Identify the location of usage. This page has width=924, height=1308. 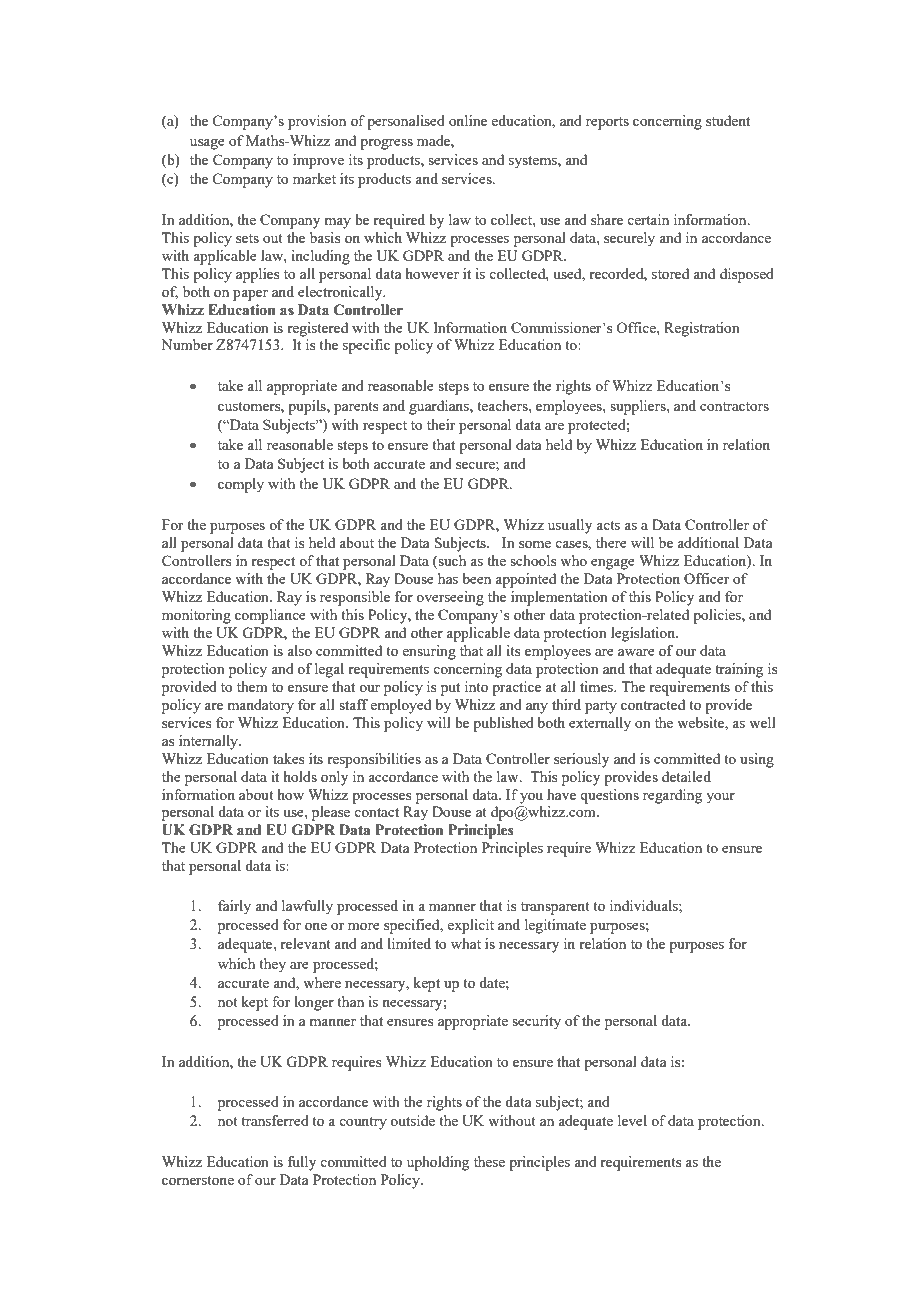
(207, 144).
